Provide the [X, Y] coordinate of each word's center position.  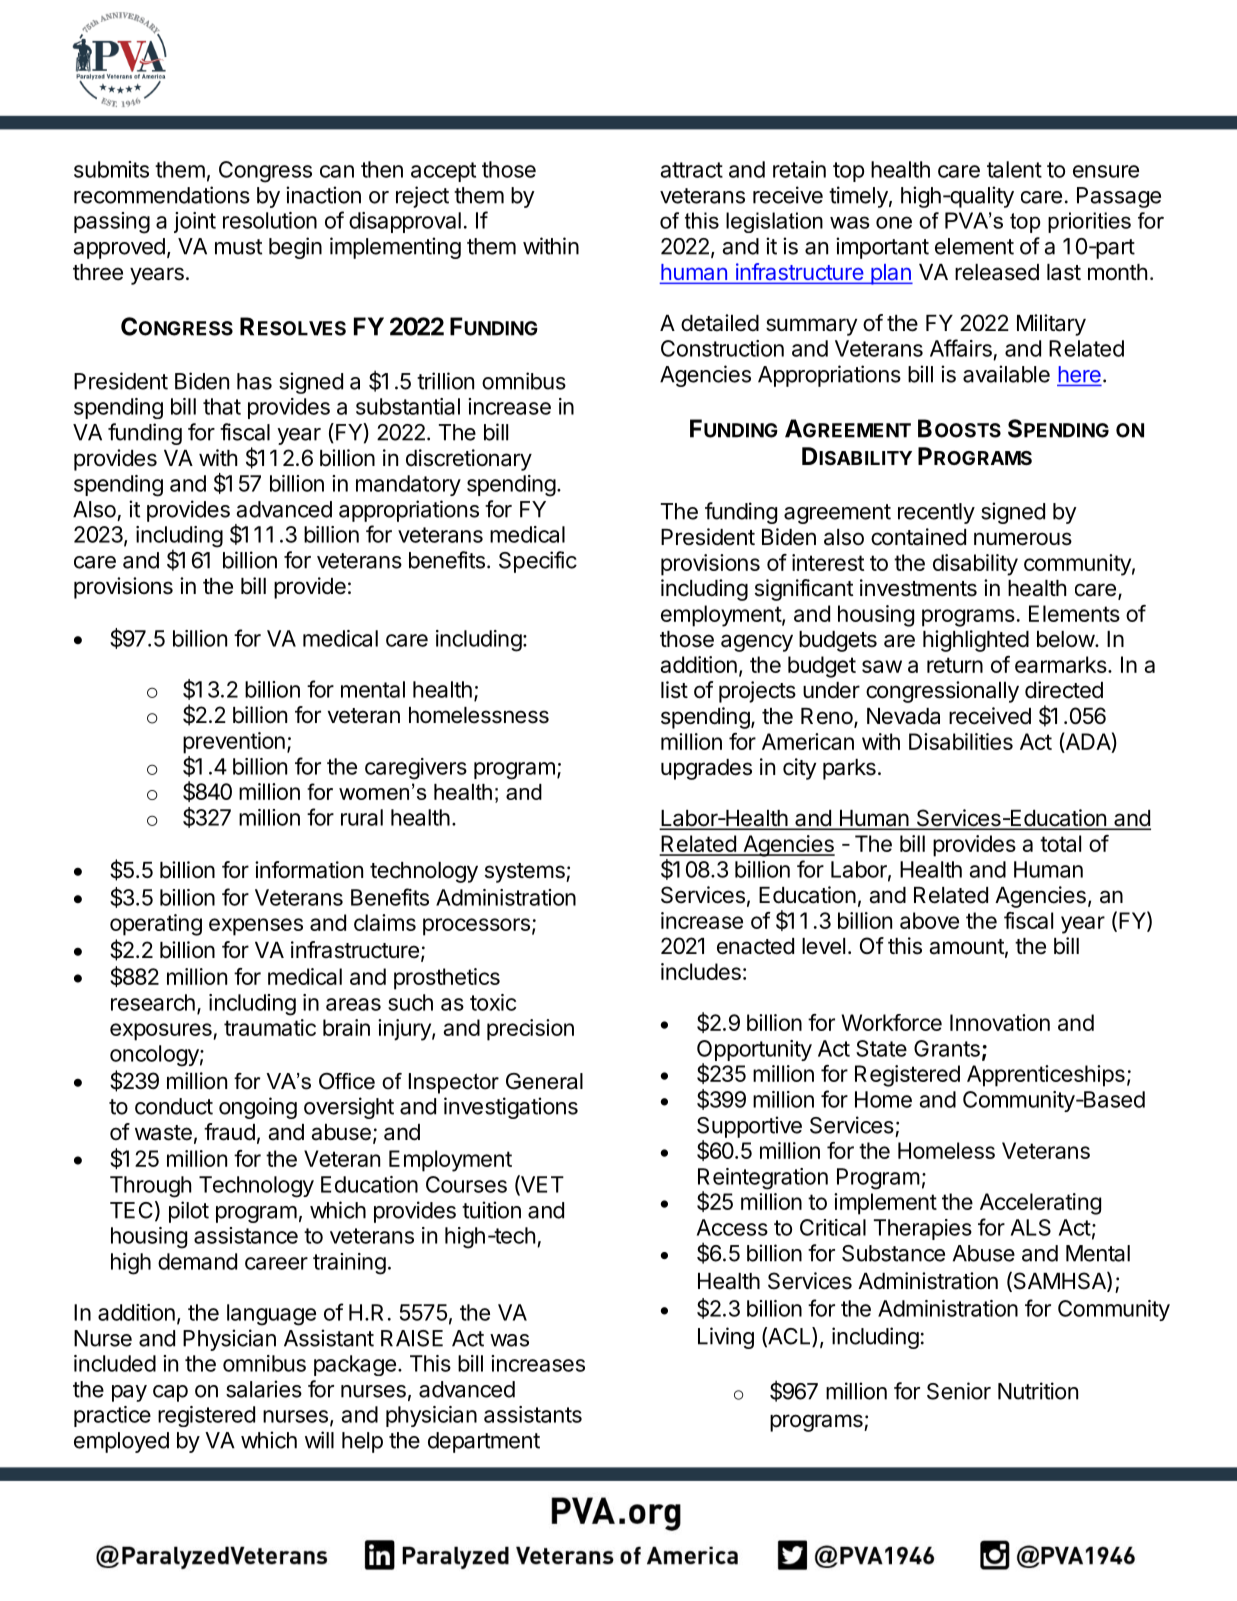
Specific [538, 562]
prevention [234, 743]
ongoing [258, 1108]
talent [1014, 169]
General [544, 1081]
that [222, 406]
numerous [1023, 539]
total [1060, 843]
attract [692, 170]
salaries [264, 1389]
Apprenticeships [1046, 1076]
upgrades [706, 769]
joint [195, 222]
